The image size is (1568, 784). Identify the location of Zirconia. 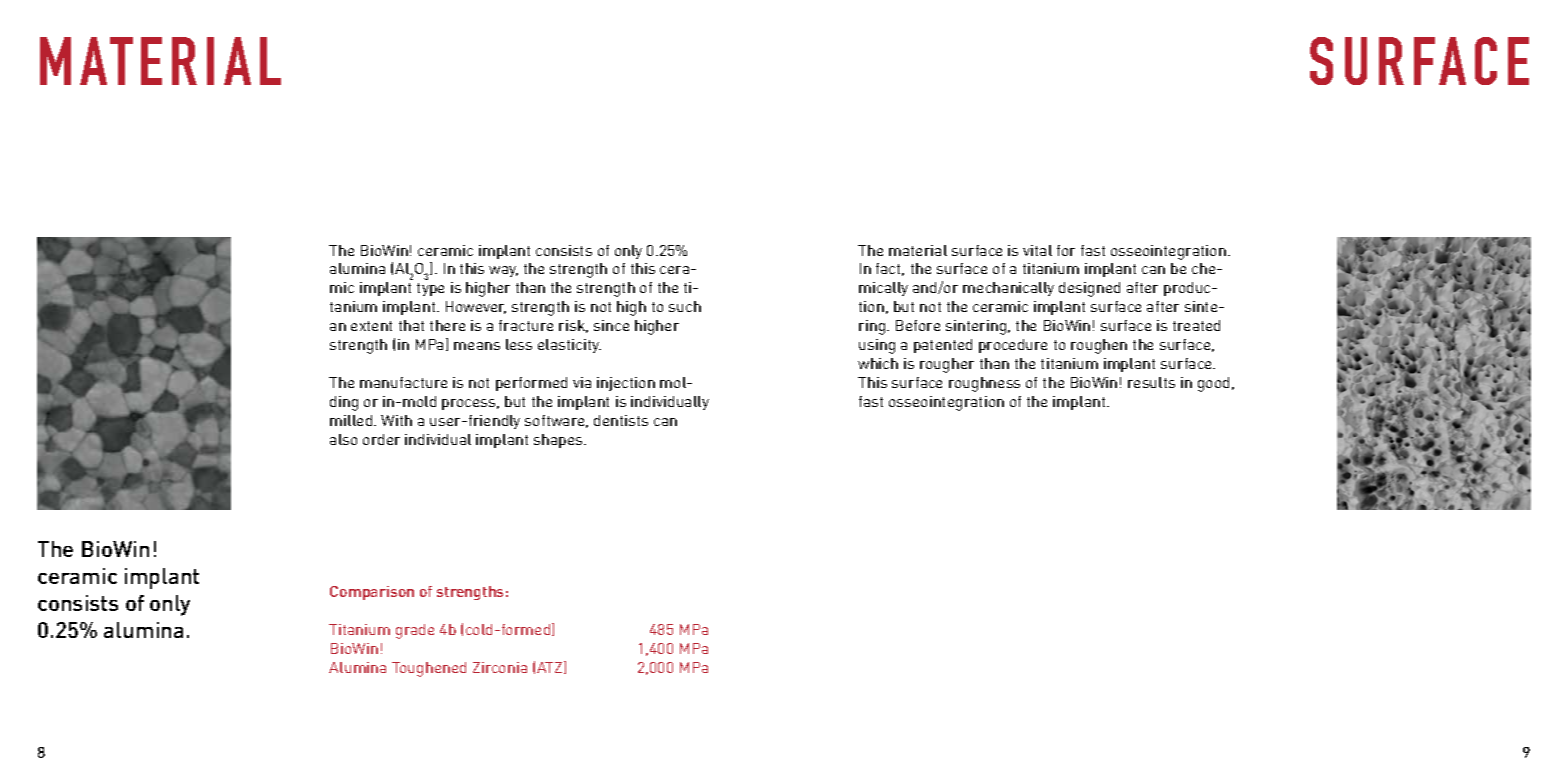
(500, 667).
